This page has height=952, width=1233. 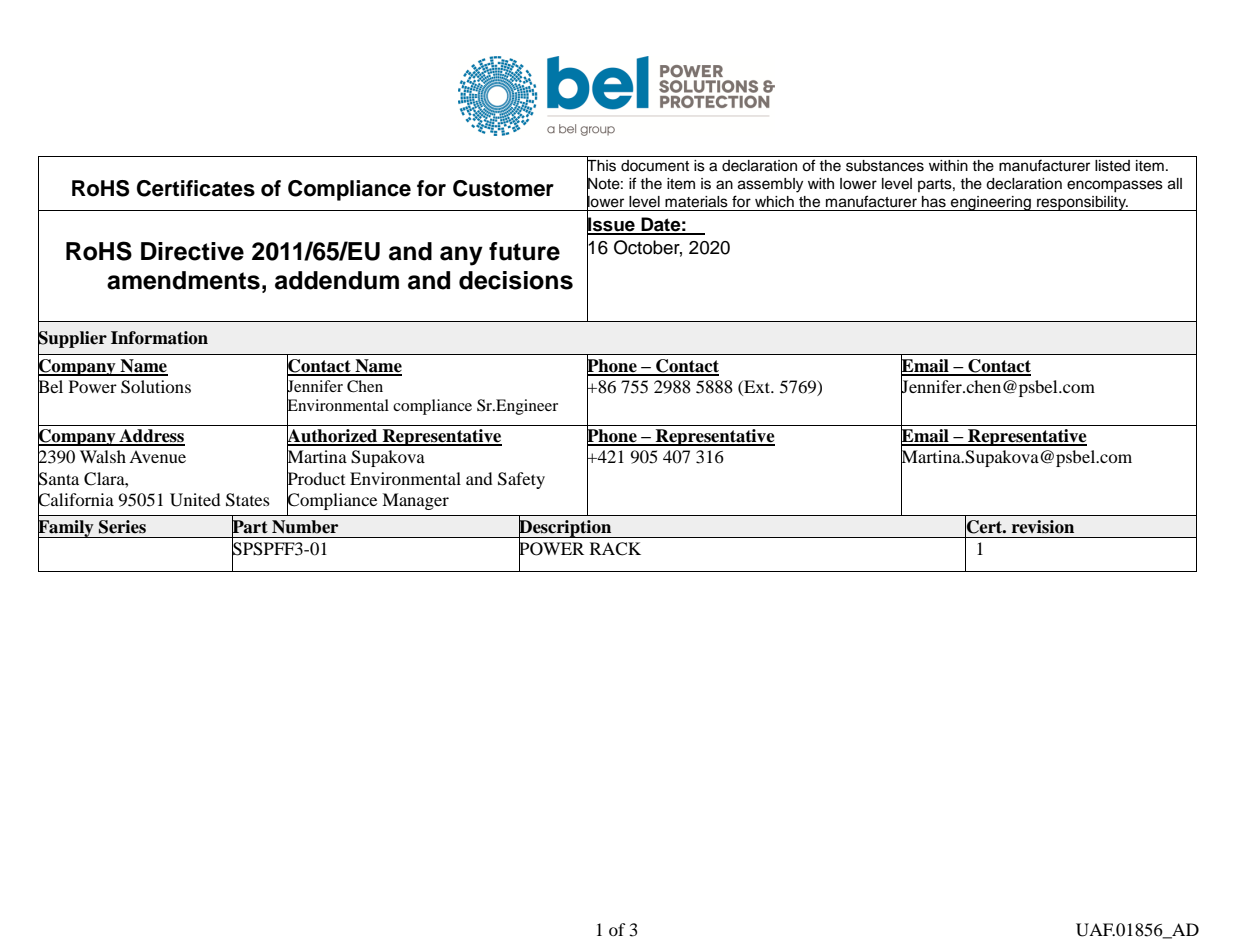 What do you see at coordinates (183, 280) in the page?
I see `amendments` at bounding box center [183, 280].
